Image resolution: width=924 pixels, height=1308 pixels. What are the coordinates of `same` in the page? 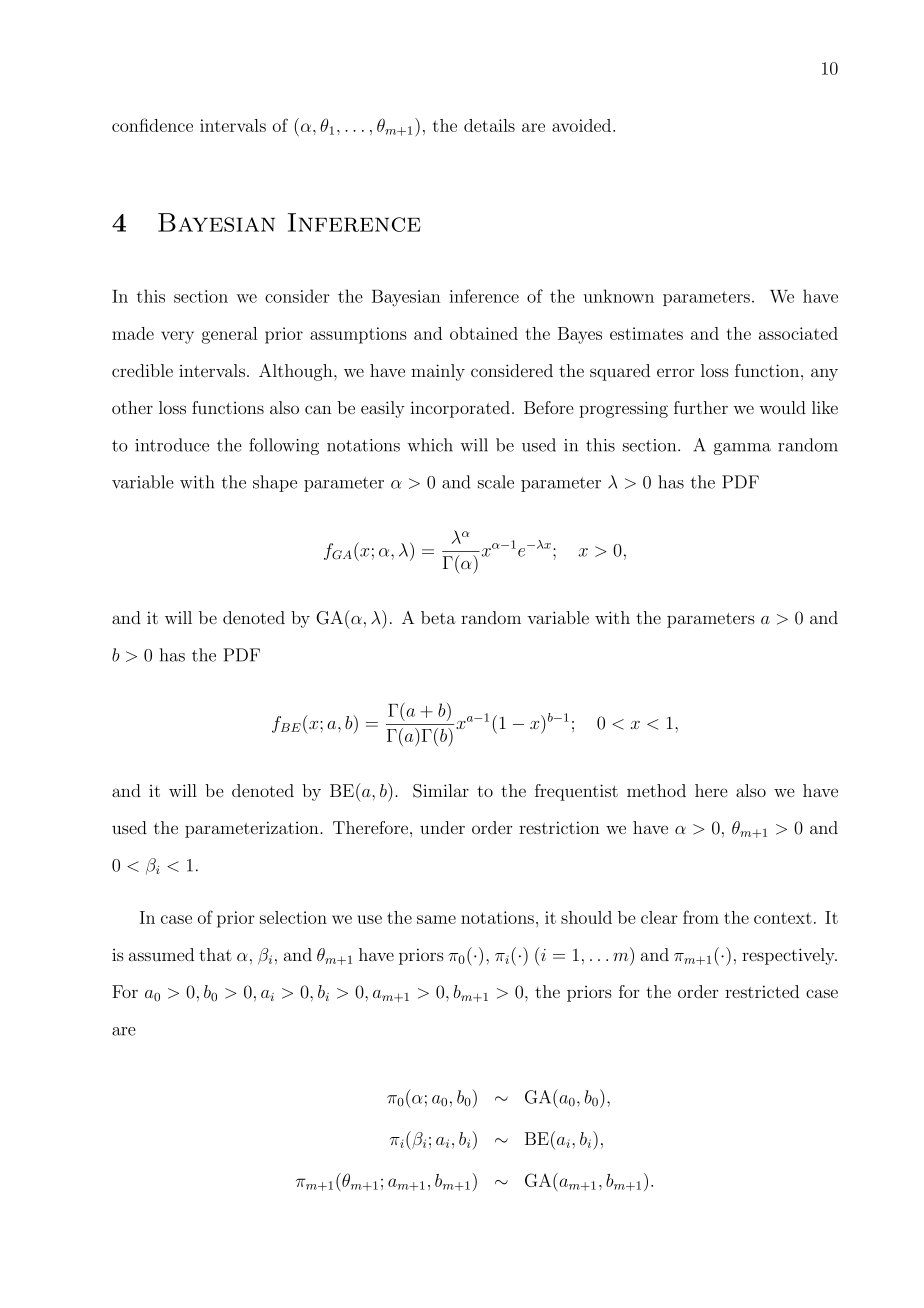 It's located at (436, 919).
